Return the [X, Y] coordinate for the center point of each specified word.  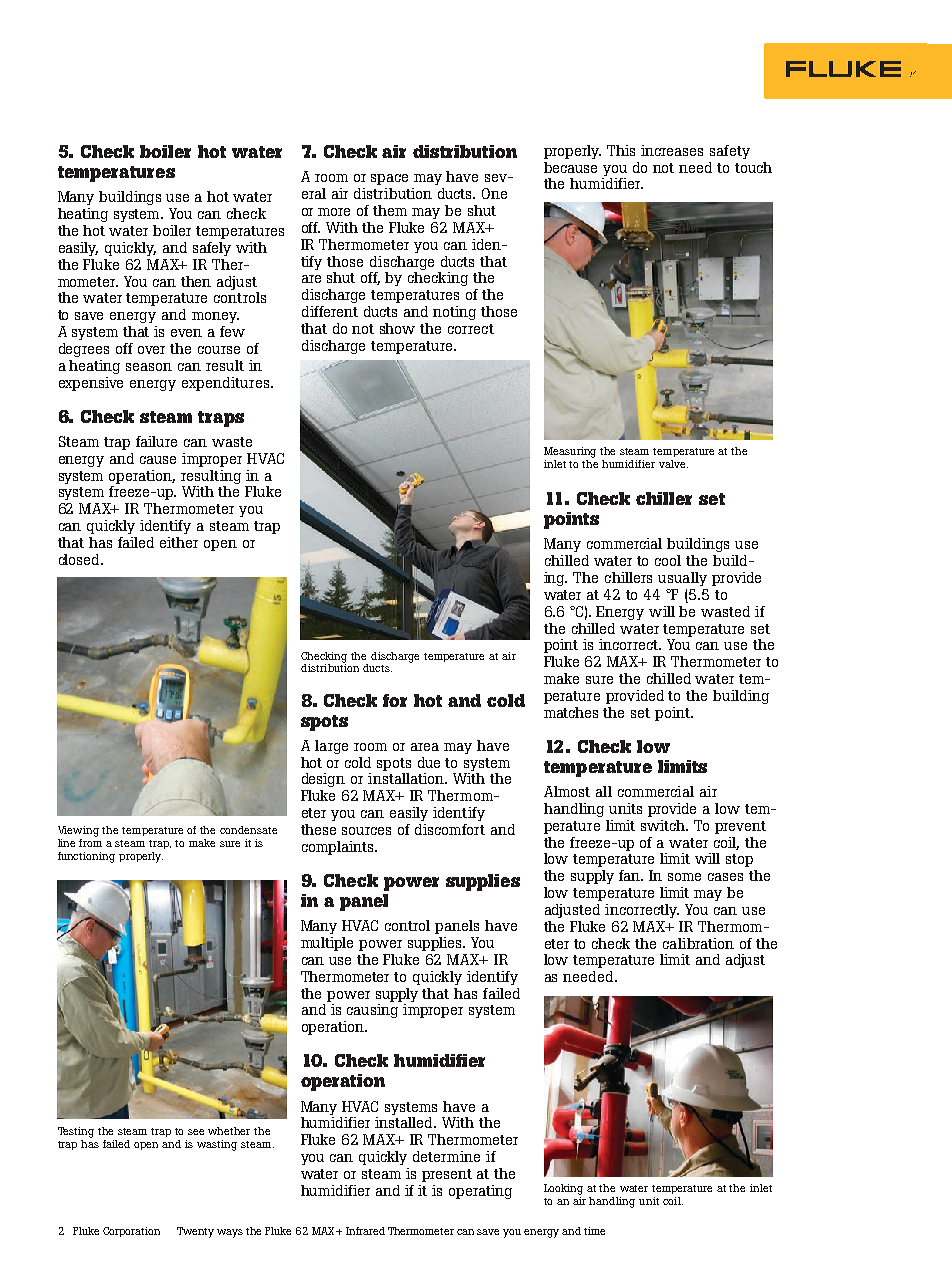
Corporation [131, 1232]
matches [571, 712]
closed [80, 559]
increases [672, 150]
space [389, 179]
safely [212, 249]
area [425, 747]
